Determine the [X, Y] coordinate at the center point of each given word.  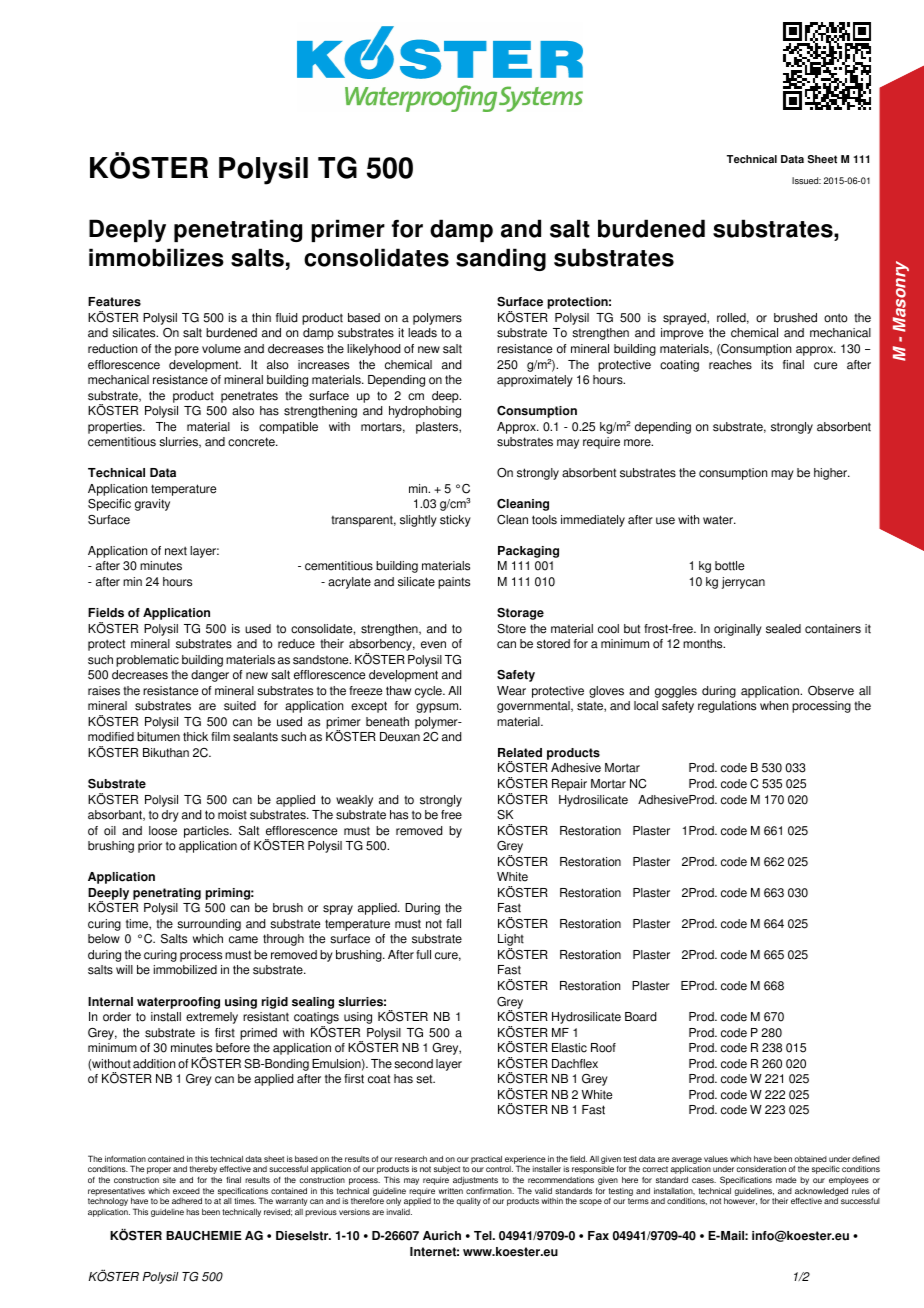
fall [453, 924]
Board [640, 1017]
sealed [783, 629]
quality [468, 1202]
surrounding [209, 925]
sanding [501, 259]
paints [454, 583]
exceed [186, 1191]
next [176, 551]
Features [114, 302]
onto [836, 318]
